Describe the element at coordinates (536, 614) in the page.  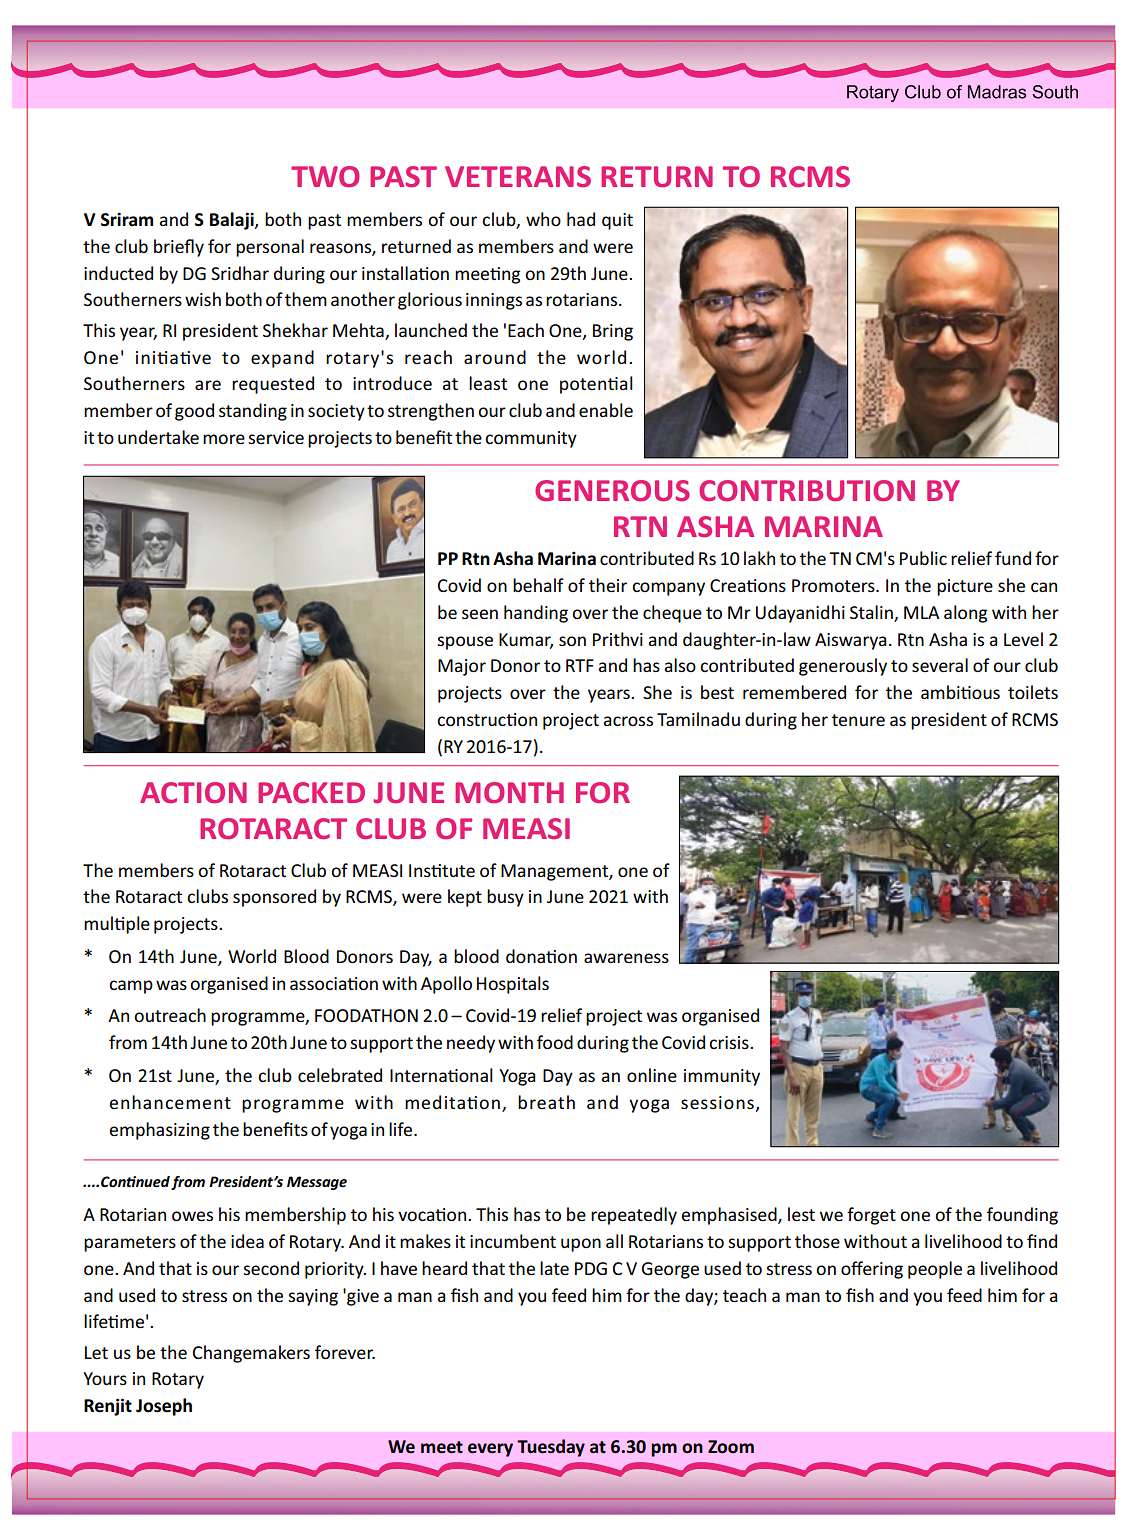
I see `handing` at that location.
